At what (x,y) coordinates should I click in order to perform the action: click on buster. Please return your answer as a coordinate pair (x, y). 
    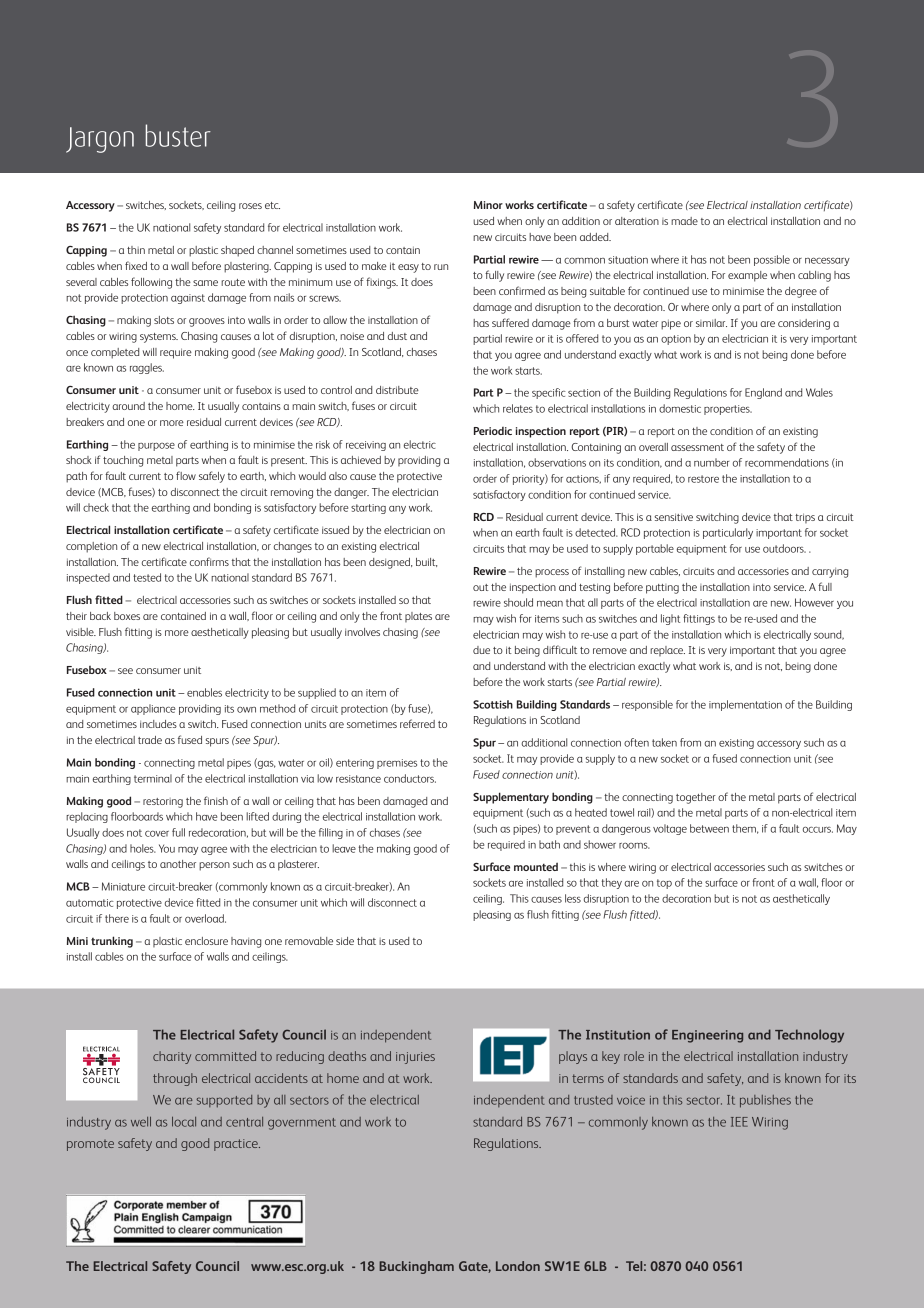
    Looking at the image, I should click on (178, 135).
